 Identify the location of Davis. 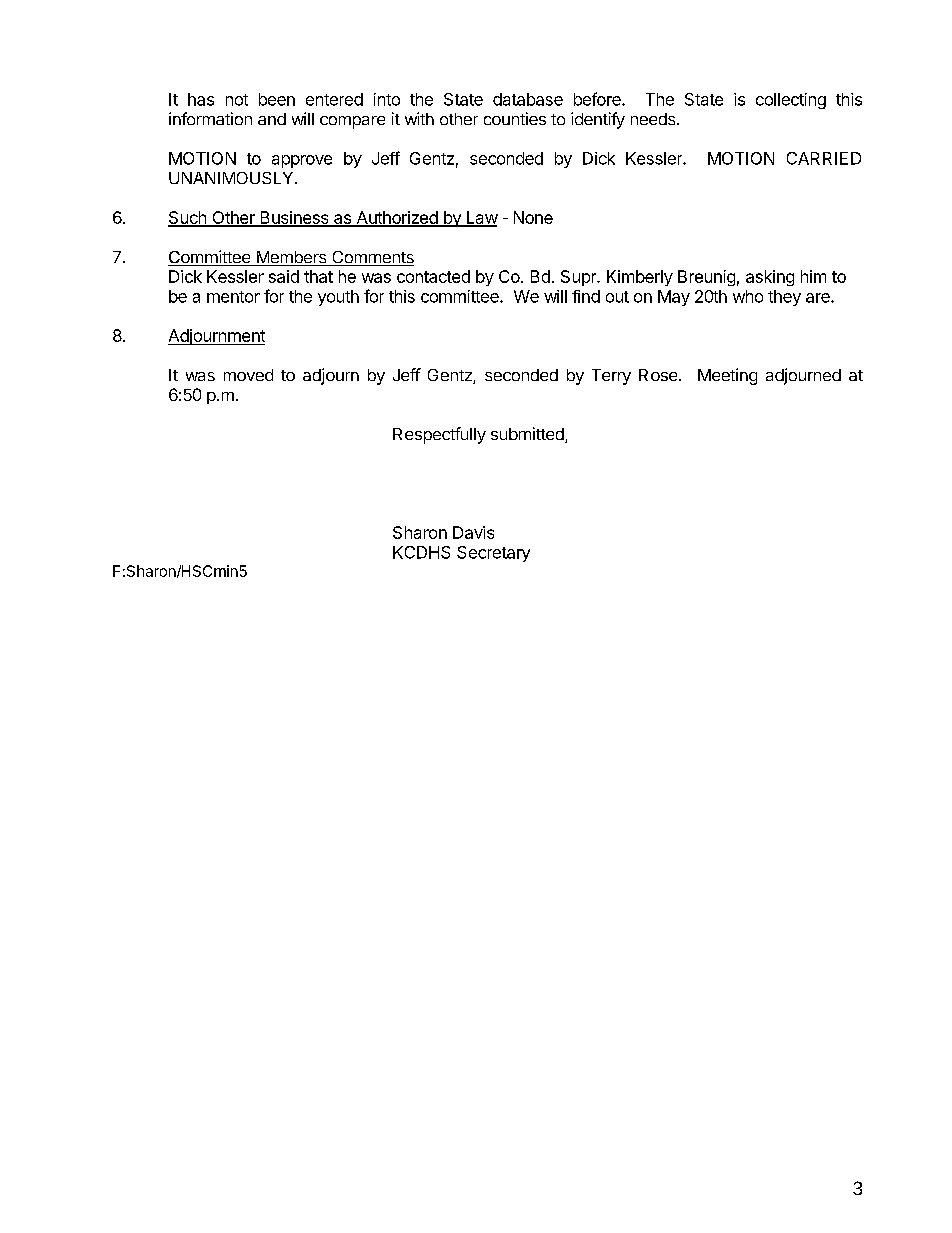
(473, 532).
